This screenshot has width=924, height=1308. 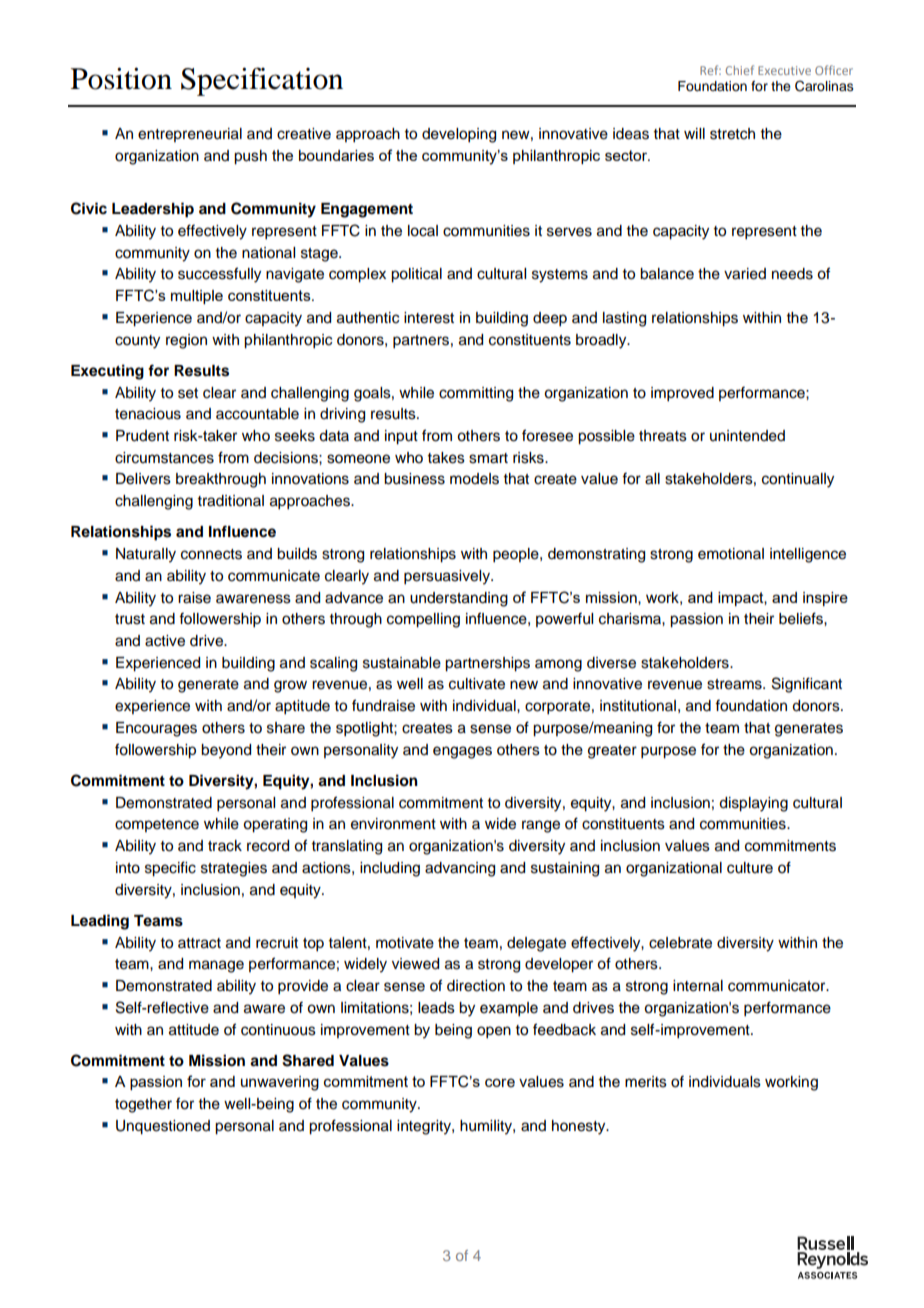 I want to click on varied, so click(x=745, y=274).
